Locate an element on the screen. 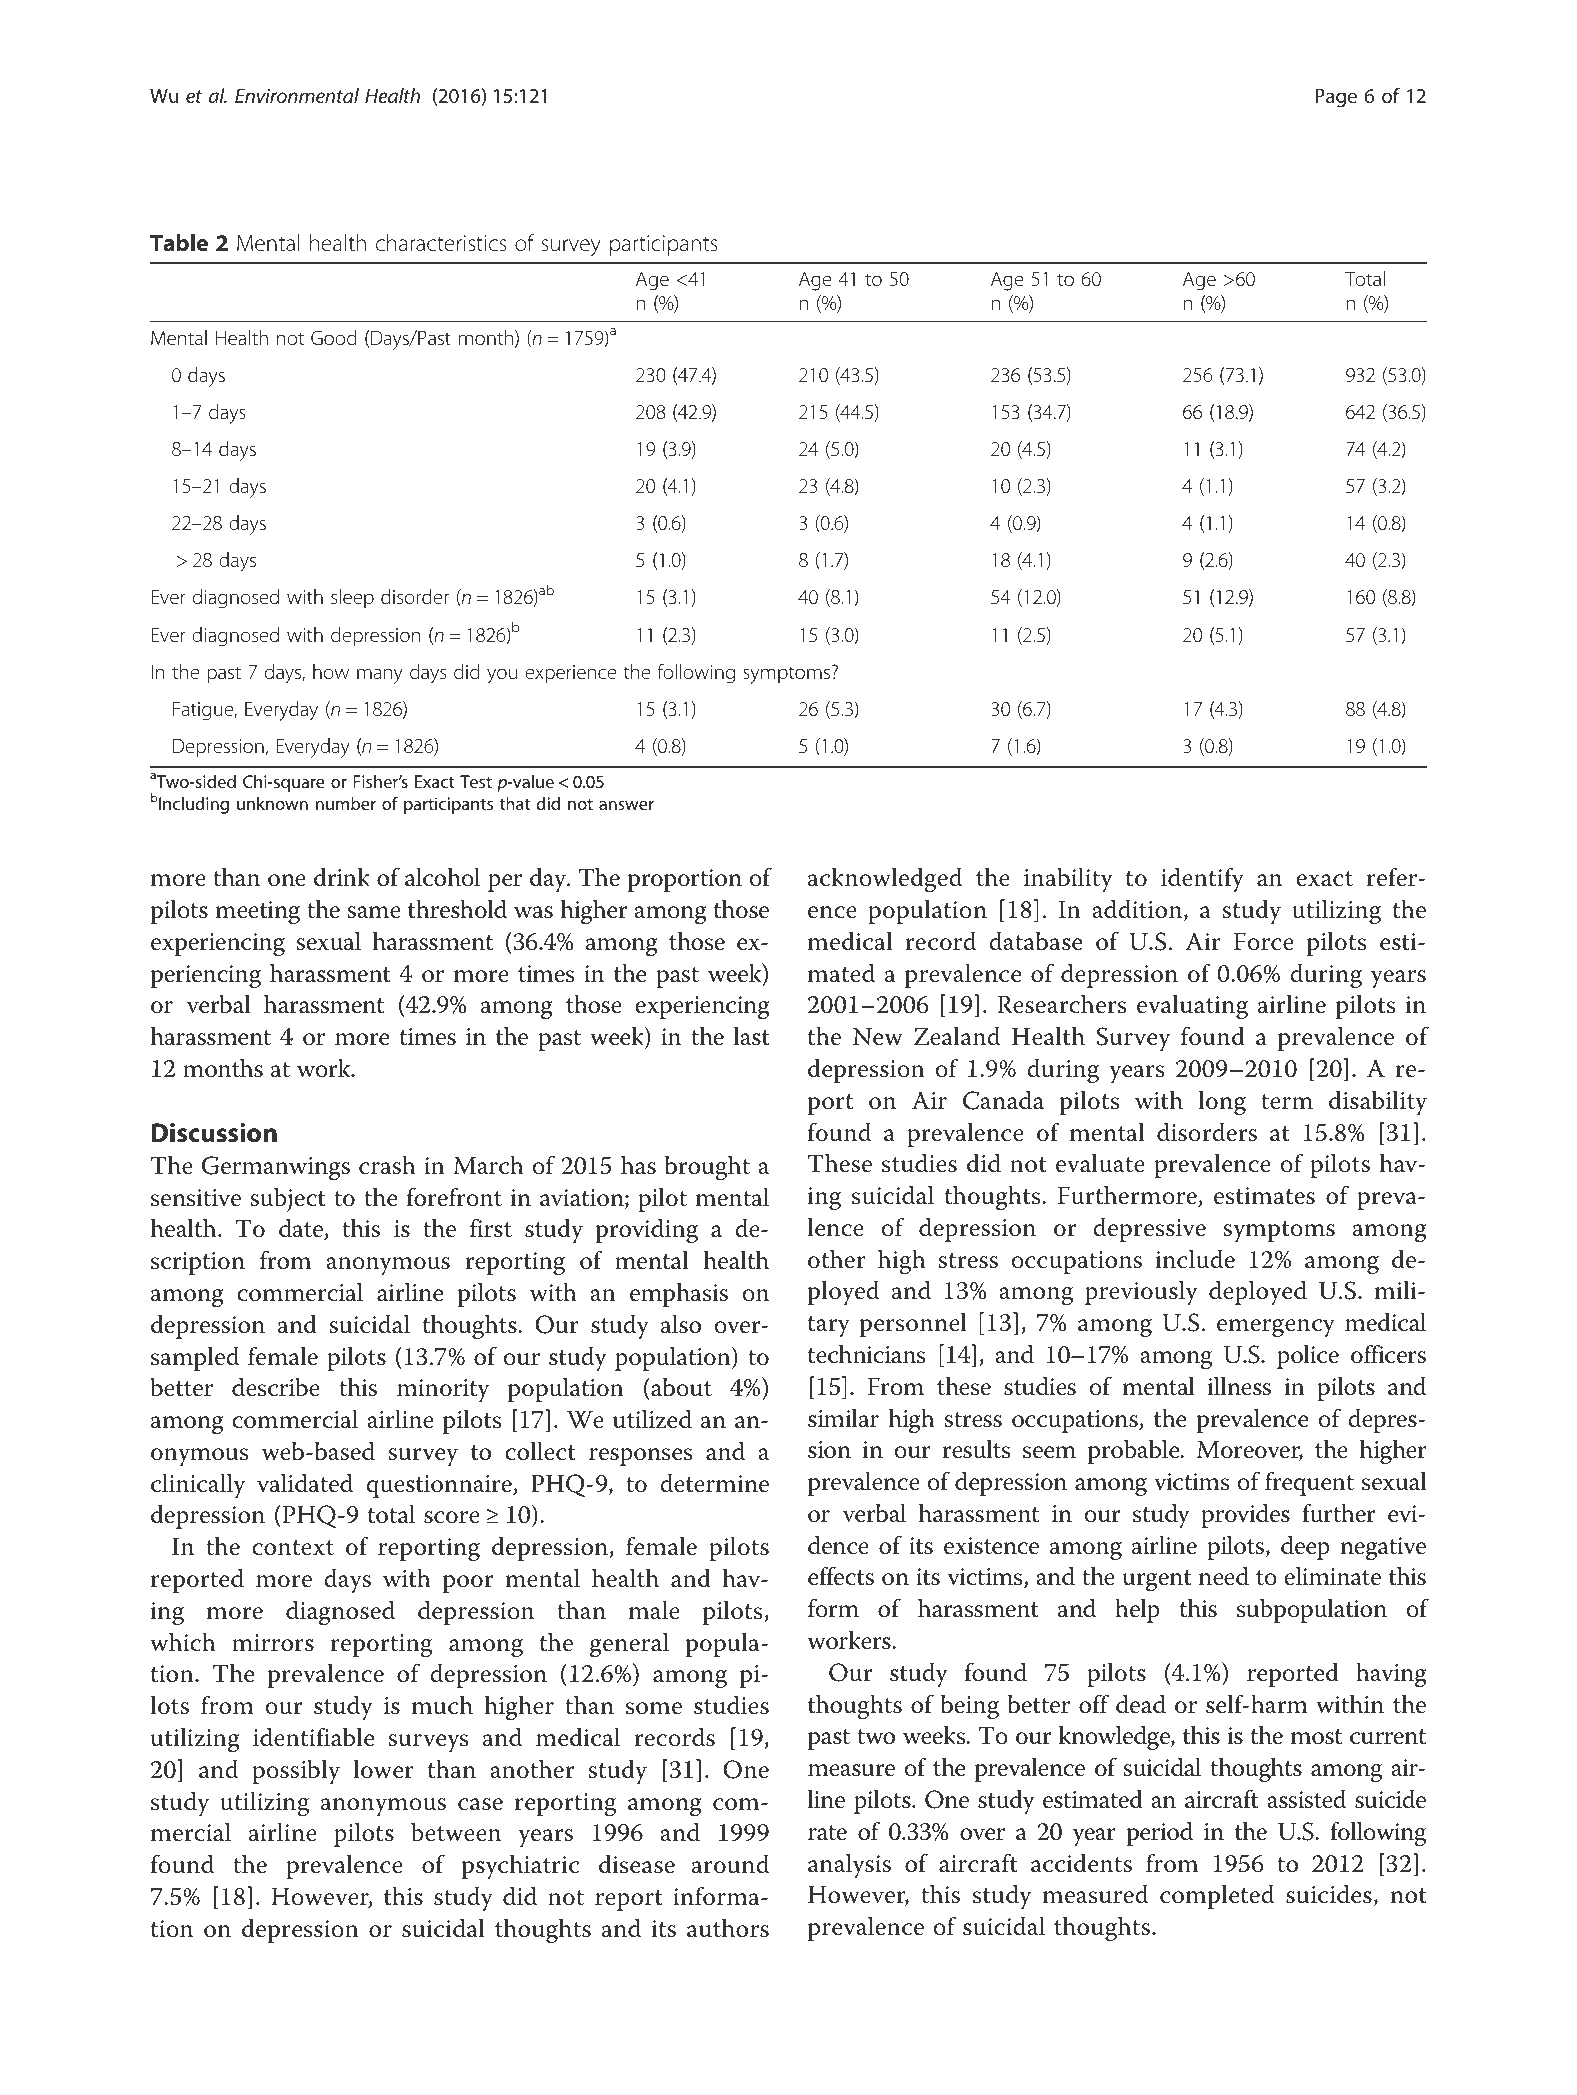 Image resolution: width=1577 pixels, height=2095 pixels. around is located at coordinates (730, 1864).
